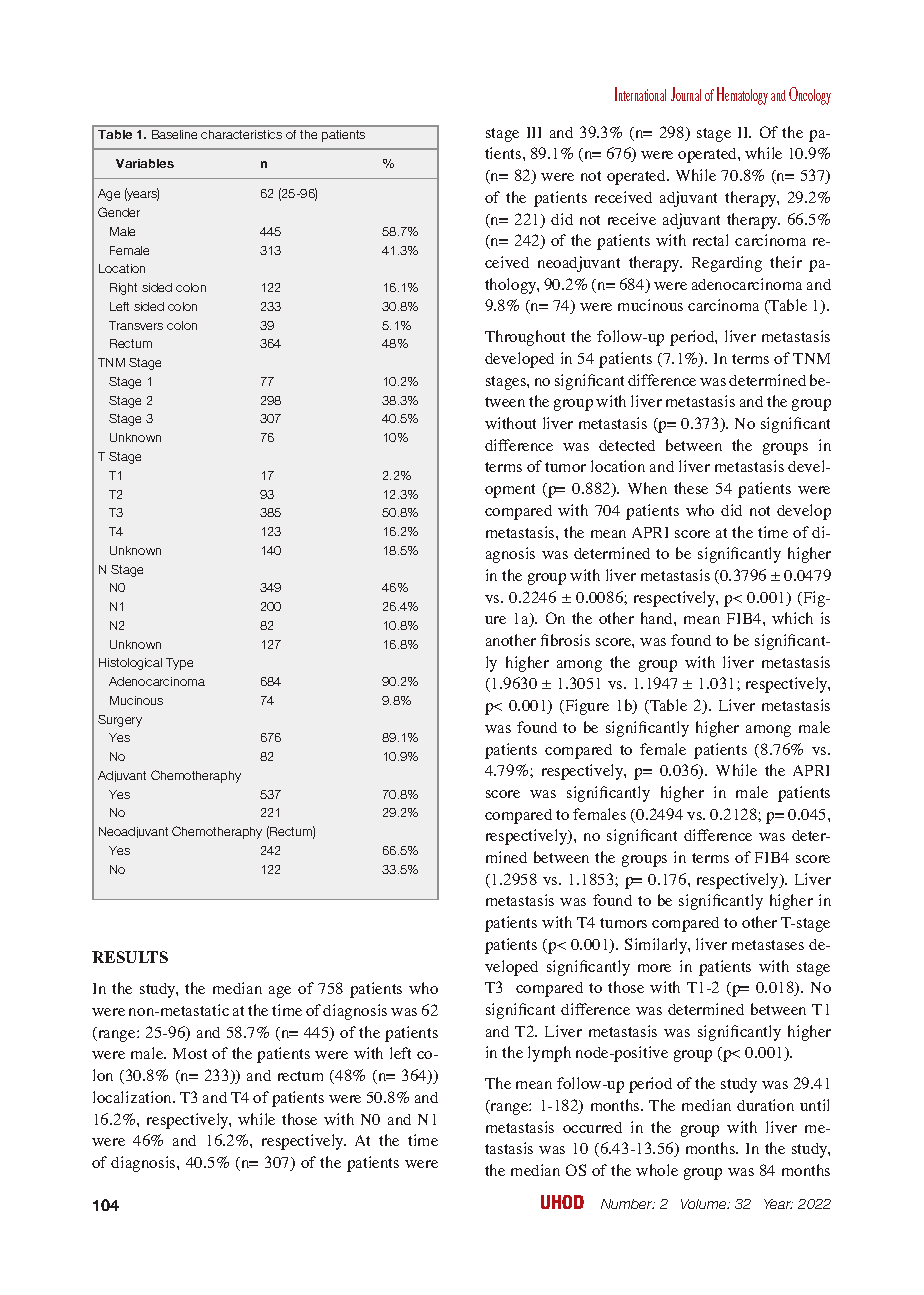 The width and height of the page is (924, 1295). Describe the element at coordinates (534, 132) in the page. I see `III` at that location.
